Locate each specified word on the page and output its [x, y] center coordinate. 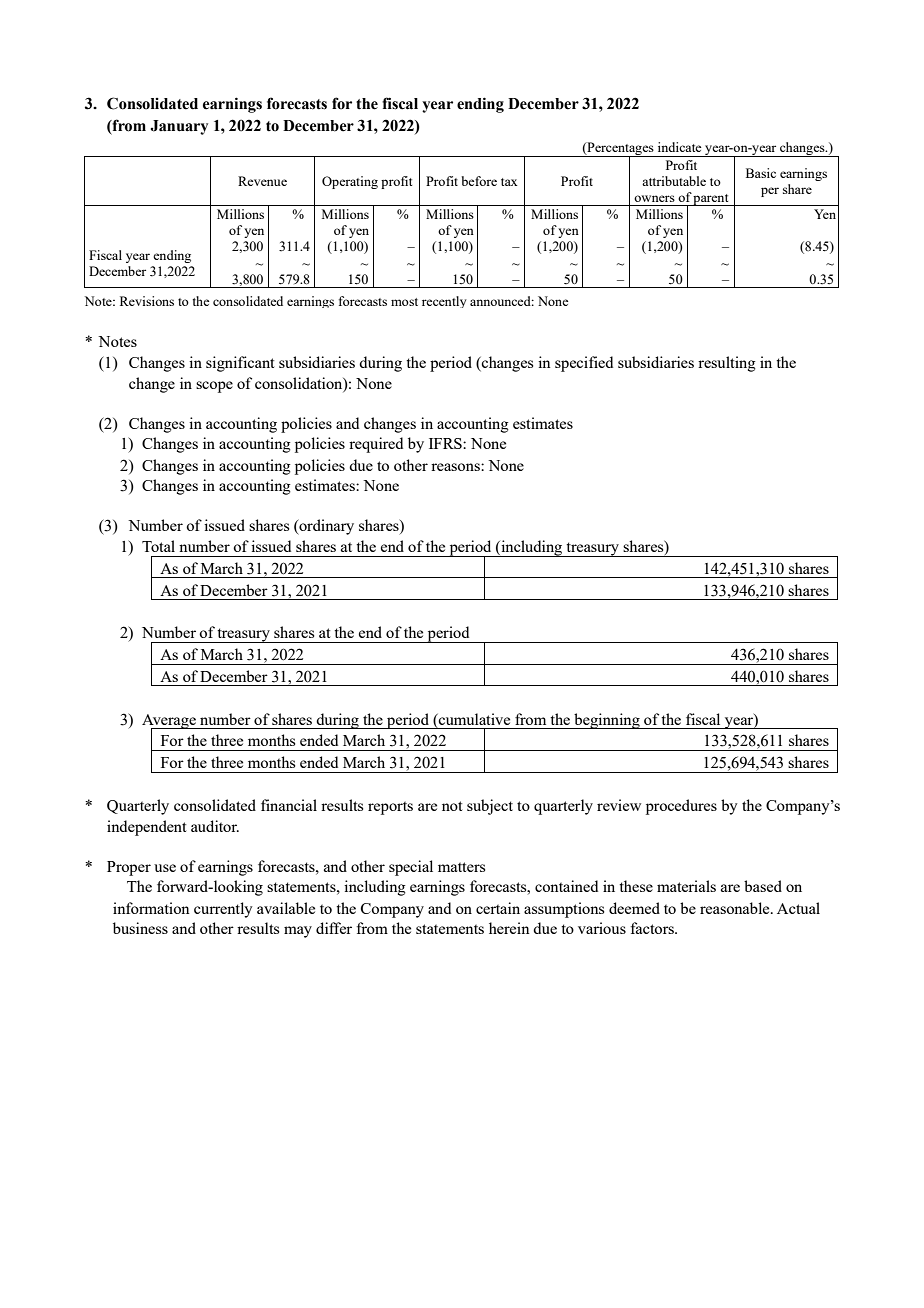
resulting [727, 364]
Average [170, 722]
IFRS [446, 443]
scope [214, 387]
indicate [679, 147]
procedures [681, 807]
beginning [607, 721]
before [479, 181]
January [179, 127]
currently [223, 910]
